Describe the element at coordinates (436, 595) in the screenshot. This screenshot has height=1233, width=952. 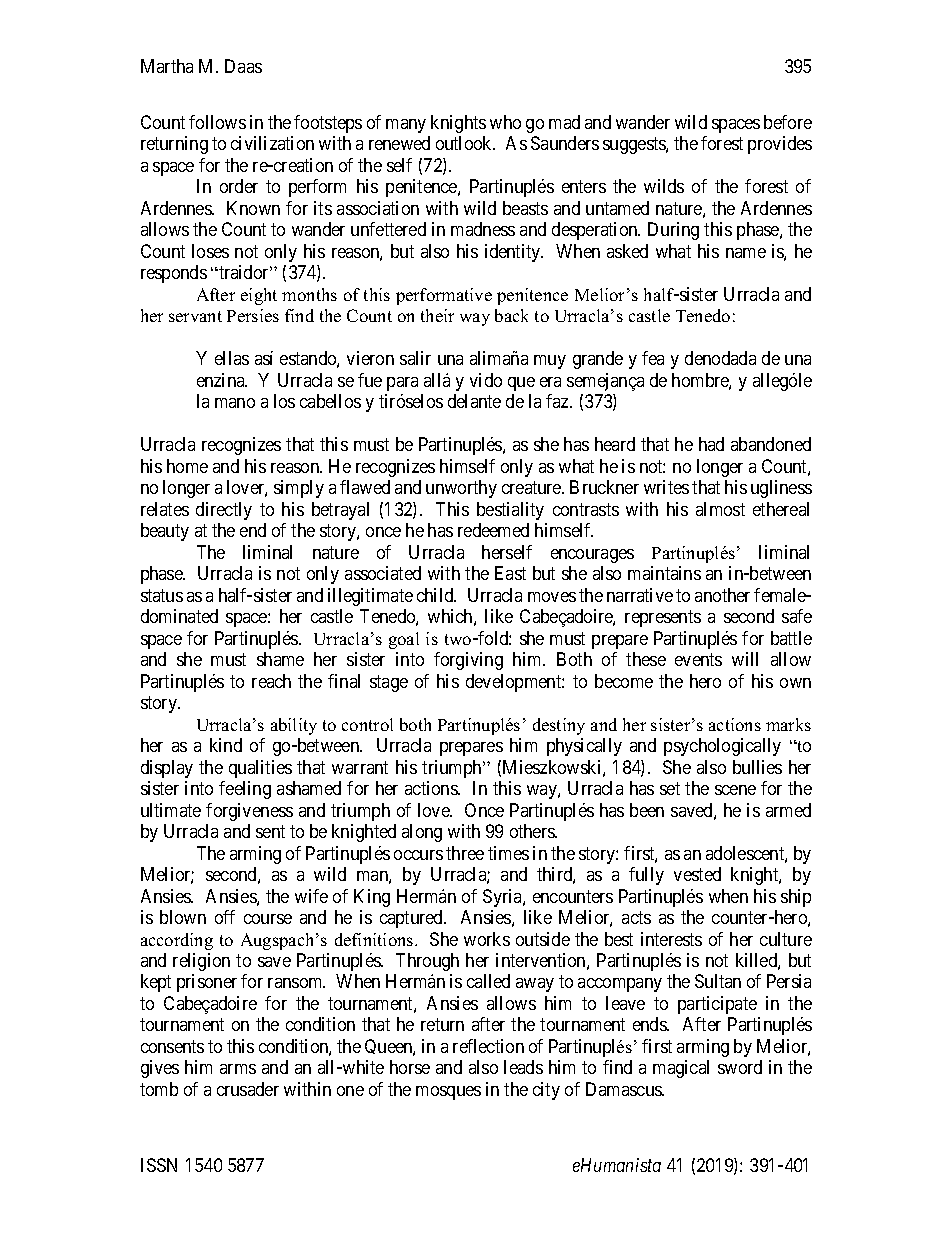
I see `child` at that location.
